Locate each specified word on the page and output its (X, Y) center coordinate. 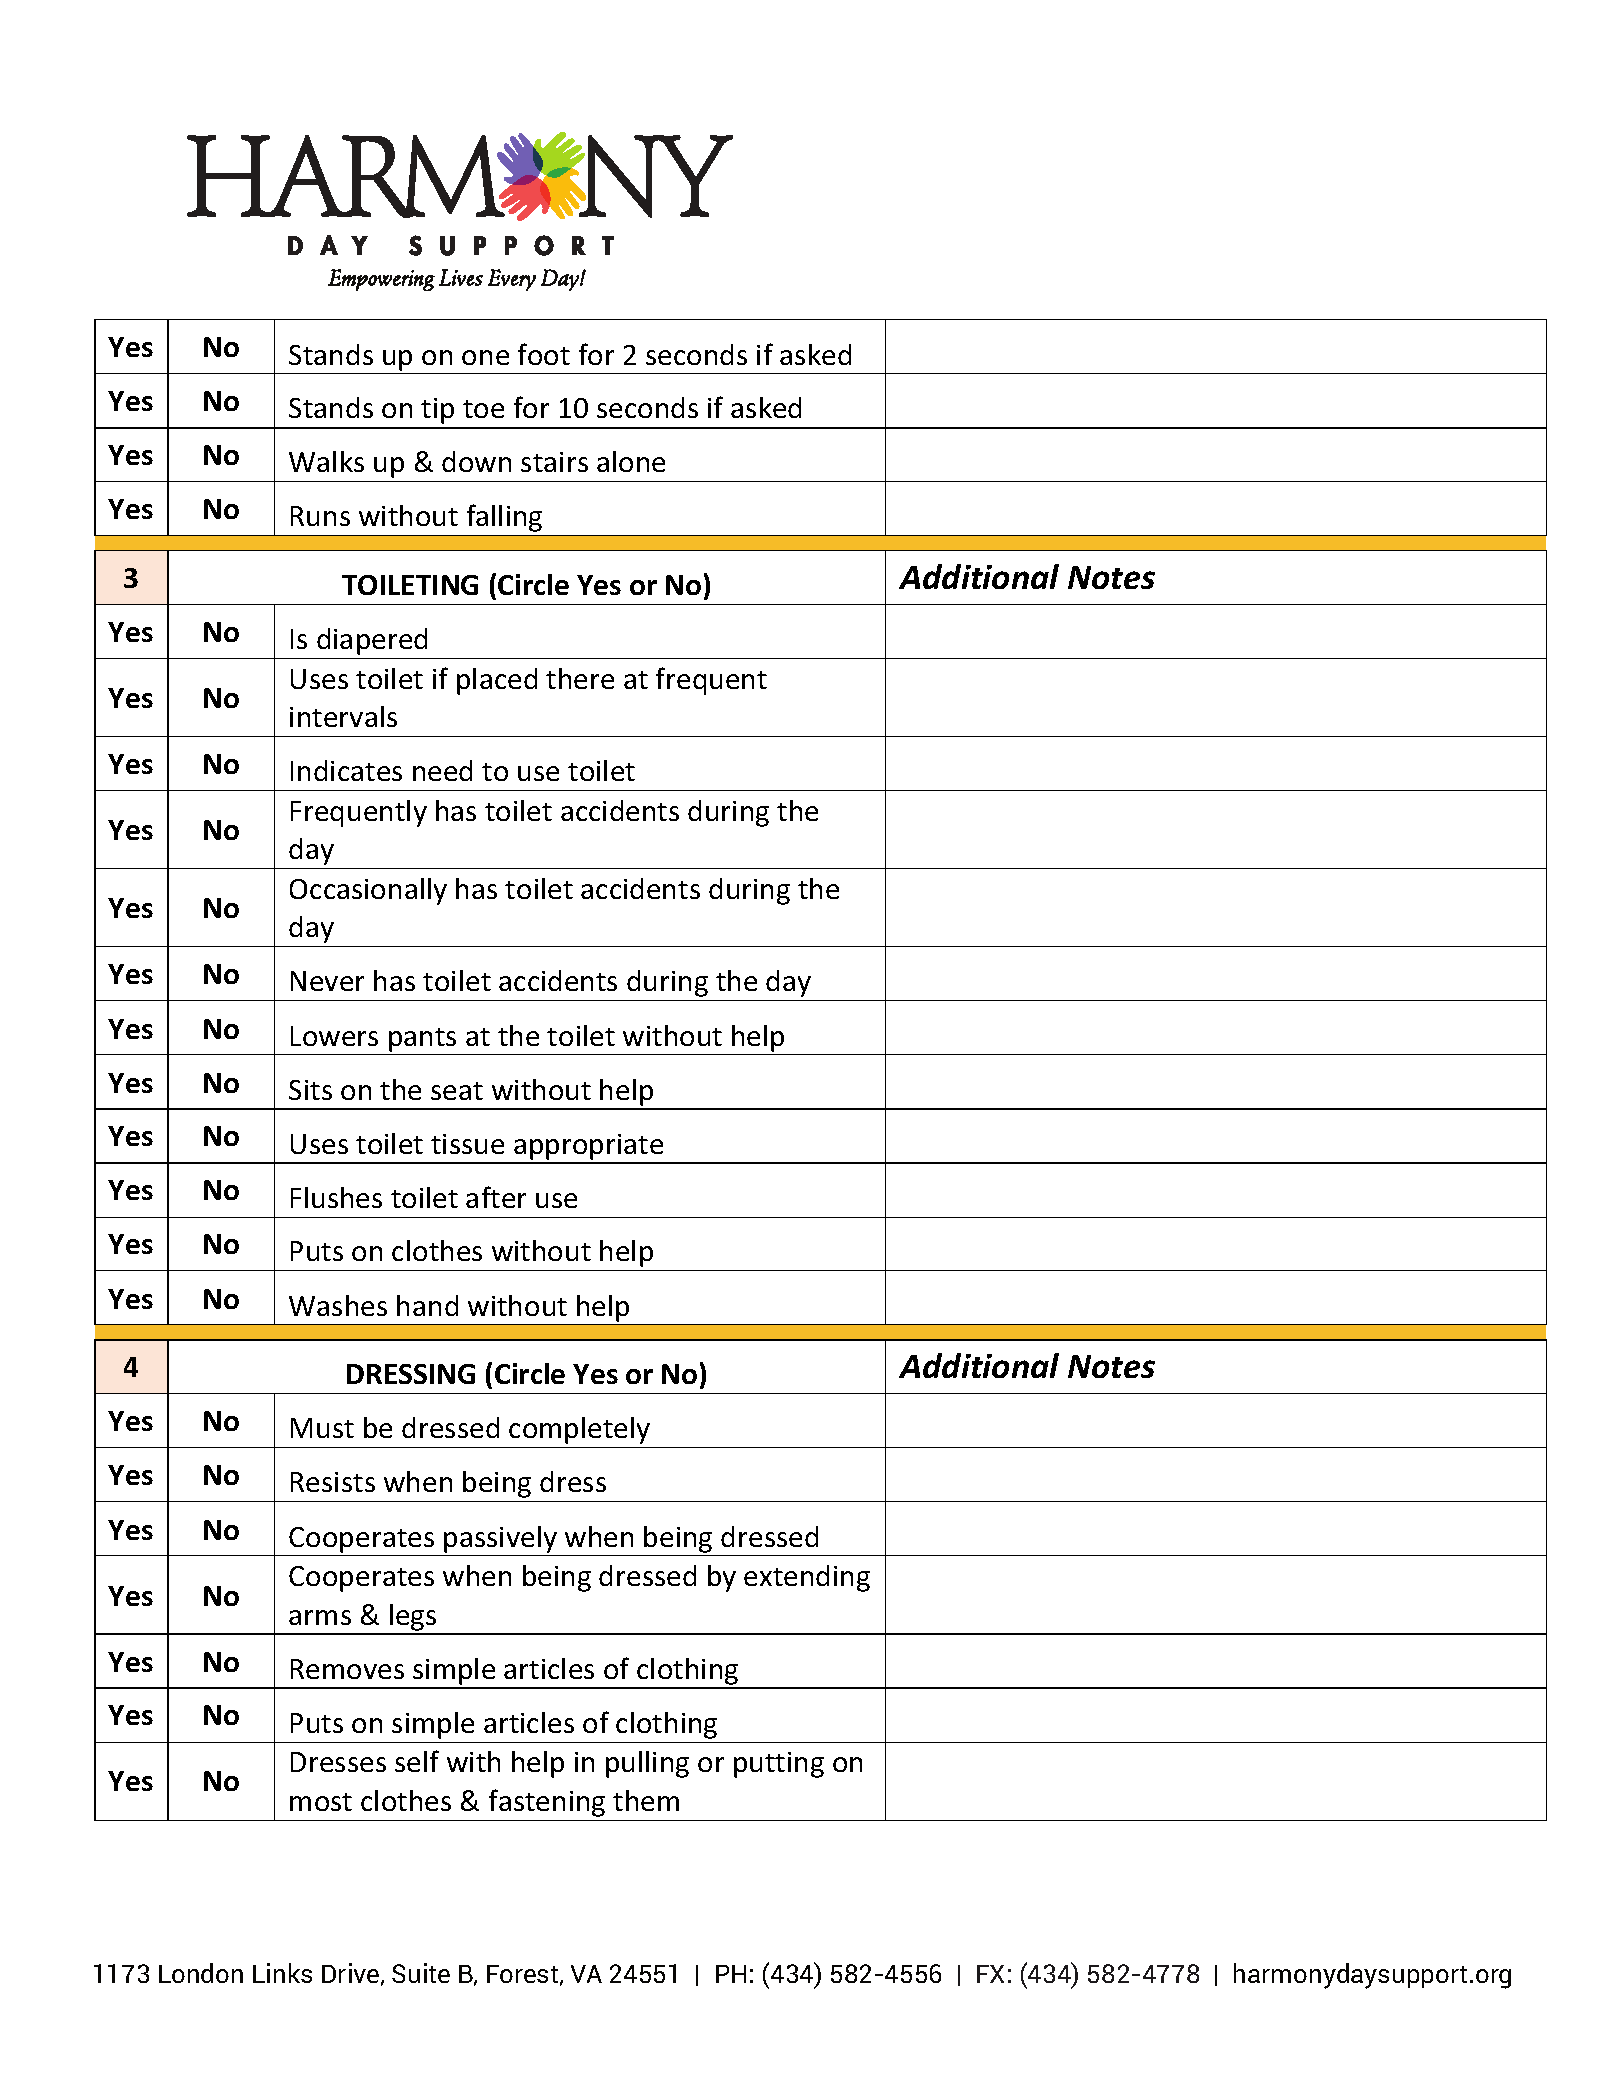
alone (631, 461)
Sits (310, 1090)
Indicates (346, 770)
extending (807, 1578)
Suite (421, 1973)
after (496, 1197)
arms (320, 1617)
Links (282, 1973)
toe (483, 409)
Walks (326, 461)
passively (500, 1539)
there (580, 678)
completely (579, 1430)
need (442, 770)
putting (779, 1765)
